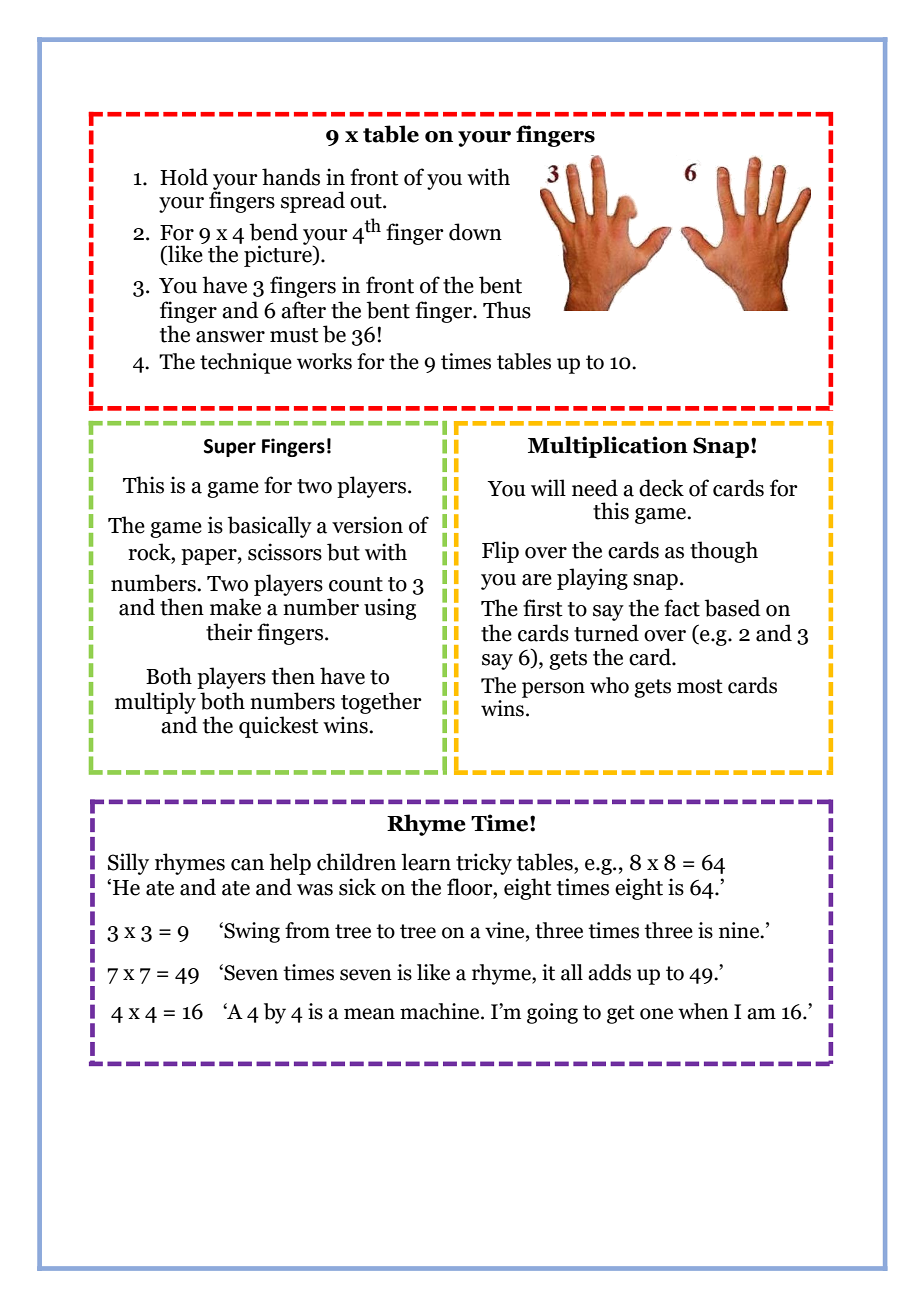 This screenshot has width=924, height=1308. What do you see at coordinates (184, 177) in the screenshot?
I see `Hold` at bounding box center [184, 177].
